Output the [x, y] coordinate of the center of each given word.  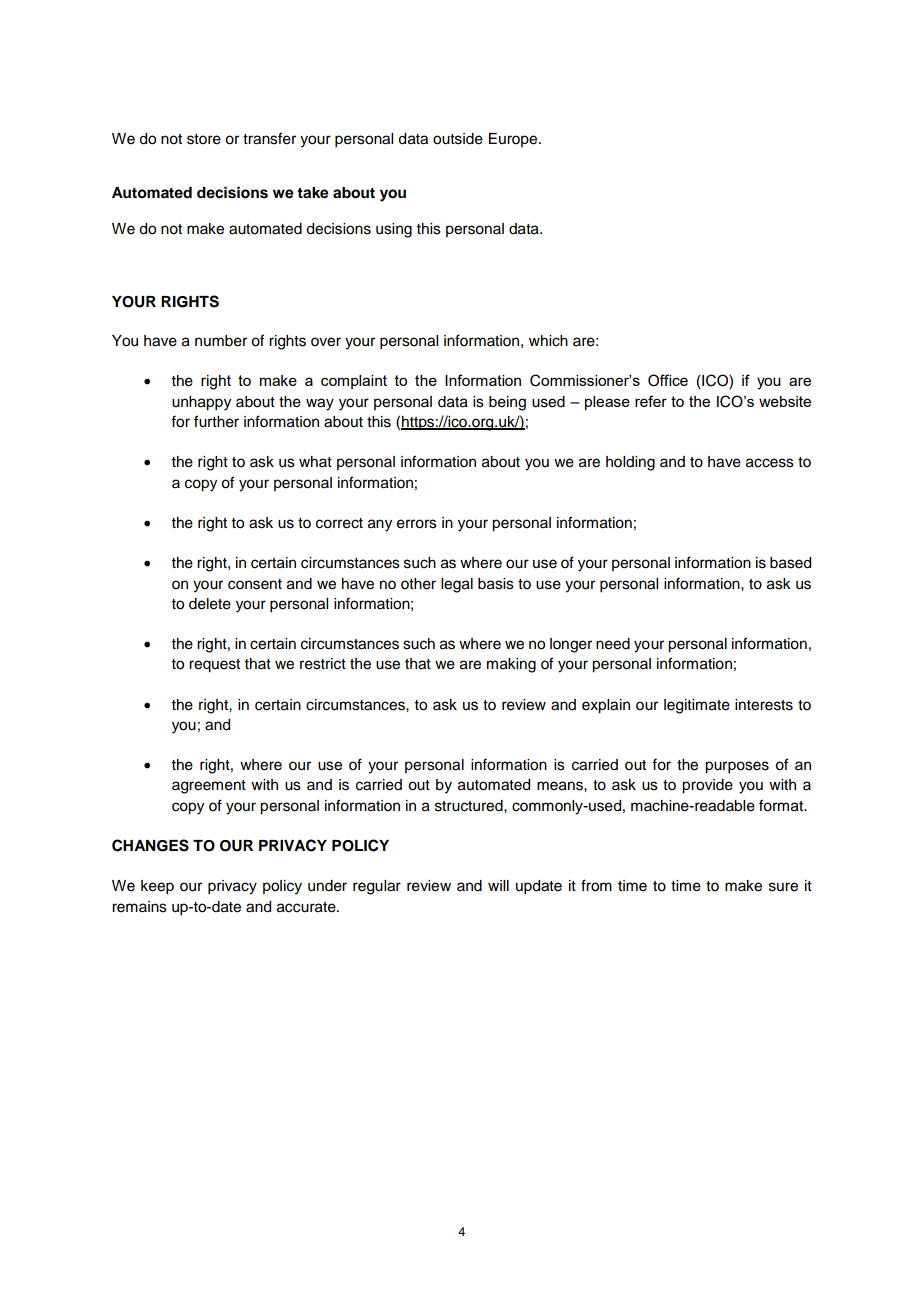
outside [458, 139]
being [507, 403]
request [214, 666]
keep [157, 887]
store [204, 139]
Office [668, 380]
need [613, 644]
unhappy [201, 403]
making [511, 665]
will [498, 885]
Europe [514, 140]
